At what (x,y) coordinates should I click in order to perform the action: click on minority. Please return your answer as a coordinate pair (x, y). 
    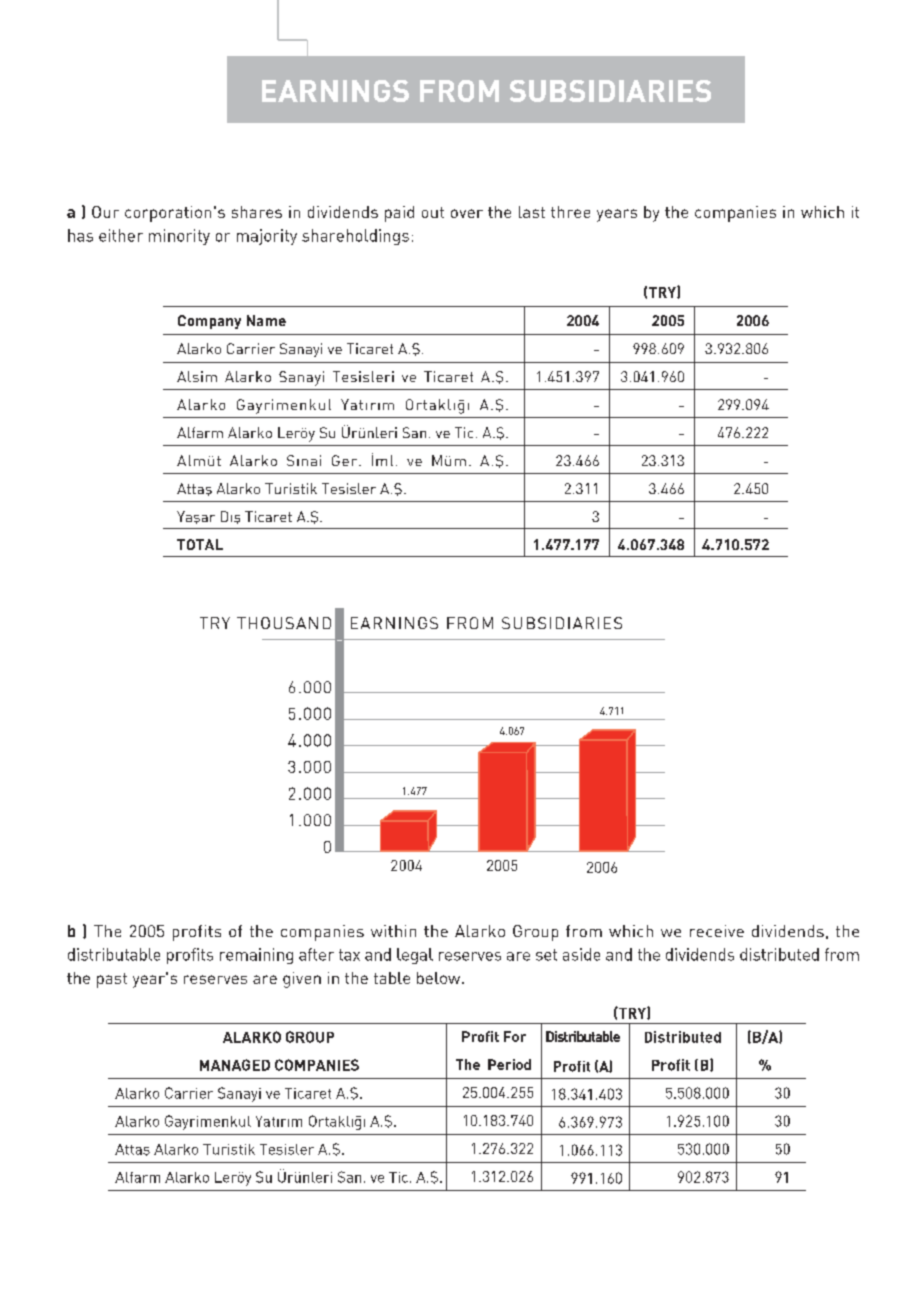
    Looking at the image, I should click on (179, 237).
